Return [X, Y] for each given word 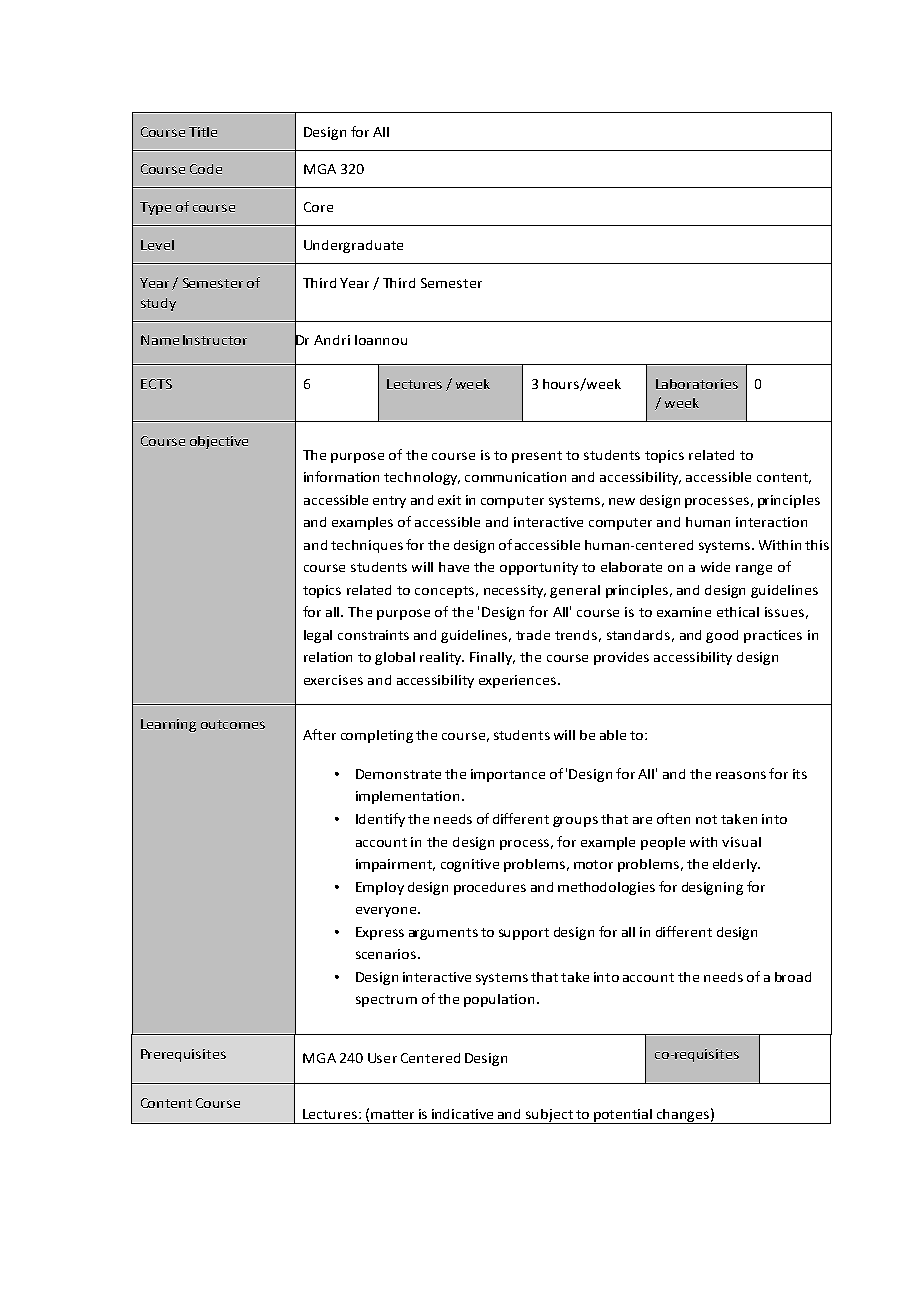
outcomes [233, 724]
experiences [519, 681]
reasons [741, 775]
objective [219, 442]
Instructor [215, 340]
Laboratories [697, 384]
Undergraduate [353, 246]
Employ [380, 888]
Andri [332, 340]
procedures [490, 888]
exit [449, 500]
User [382, 1058]
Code [206, 169]
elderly [736, 865]
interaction [771, 522]
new [622, 501]
